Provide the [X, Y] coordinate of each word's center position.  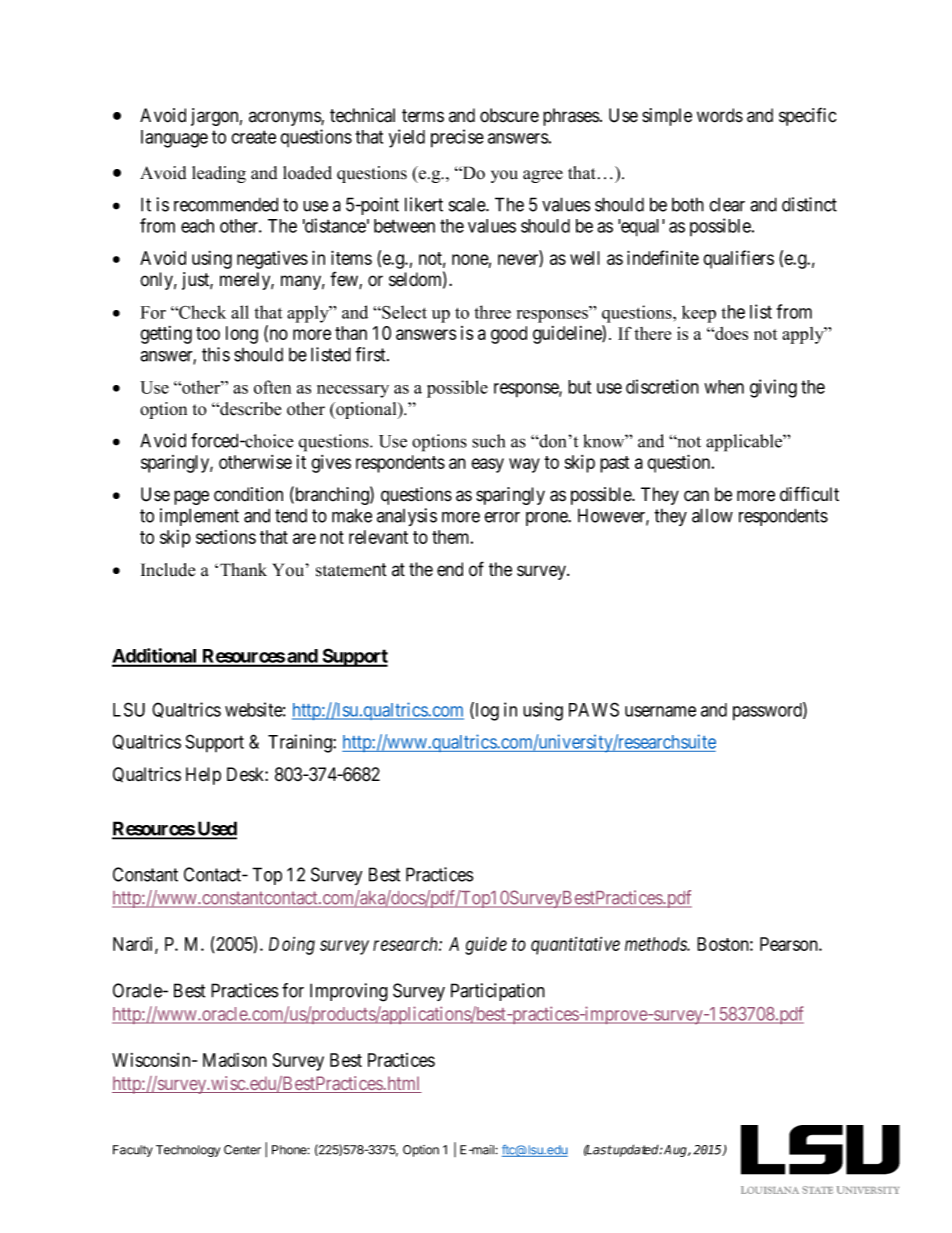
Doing [292, 946]
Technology [188, 1151]
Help [203, 776]
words [720, 115]
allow [712, 515]
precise [457, 138]
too [208, 333]
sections [226, 537]
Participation [498, 992]
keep [699, 314]
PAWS [594, 709]
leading [219, 174]
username [660, 711]
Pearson [790, 944]
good [509, 335]
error [502, 517]
